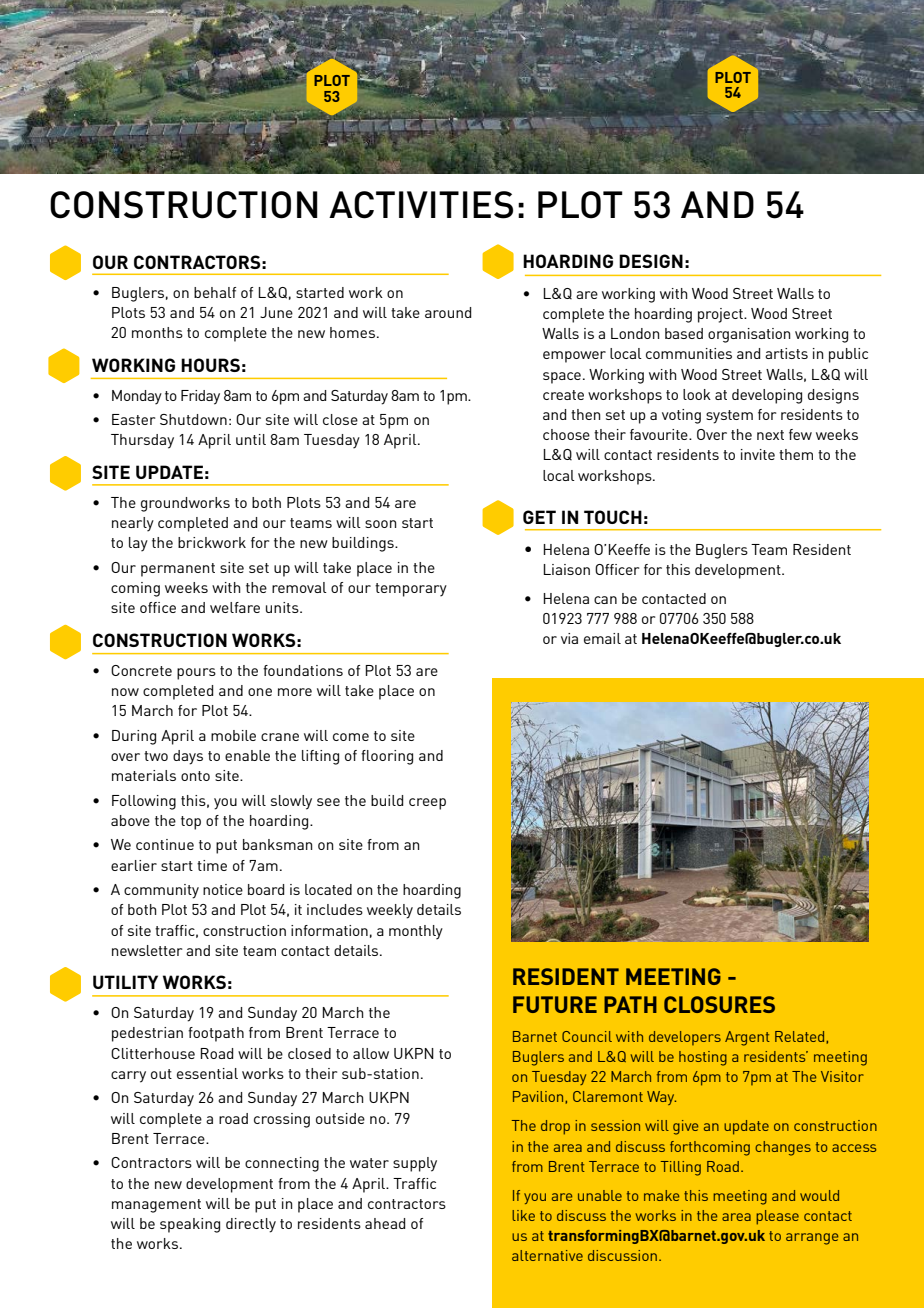  What do you see at coordinates (758, 454) in the page?
I see `invite` at bounding box center [758, 454].
